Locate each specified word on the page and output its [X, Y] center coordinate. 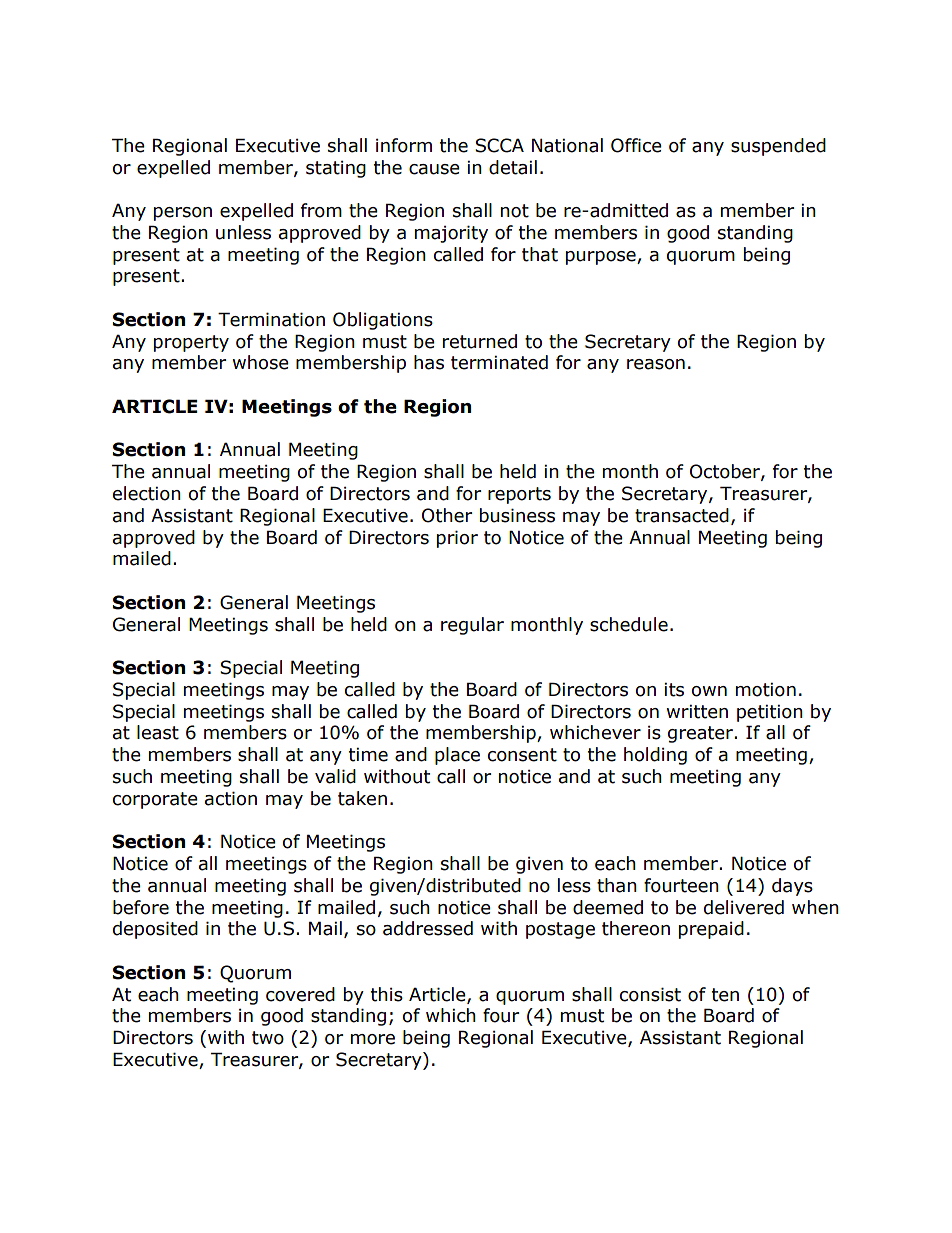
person [183, 214]
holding [655, 756]
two [268, 1038]
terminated [499, 362]
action [231, 798]
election [147, 493]
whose [260, 362]
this [387, 994]
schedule [629, 624]
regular [472, 626]
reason [656, 364]
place [457, 756]
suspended [778, 147]
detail [513, 167]
